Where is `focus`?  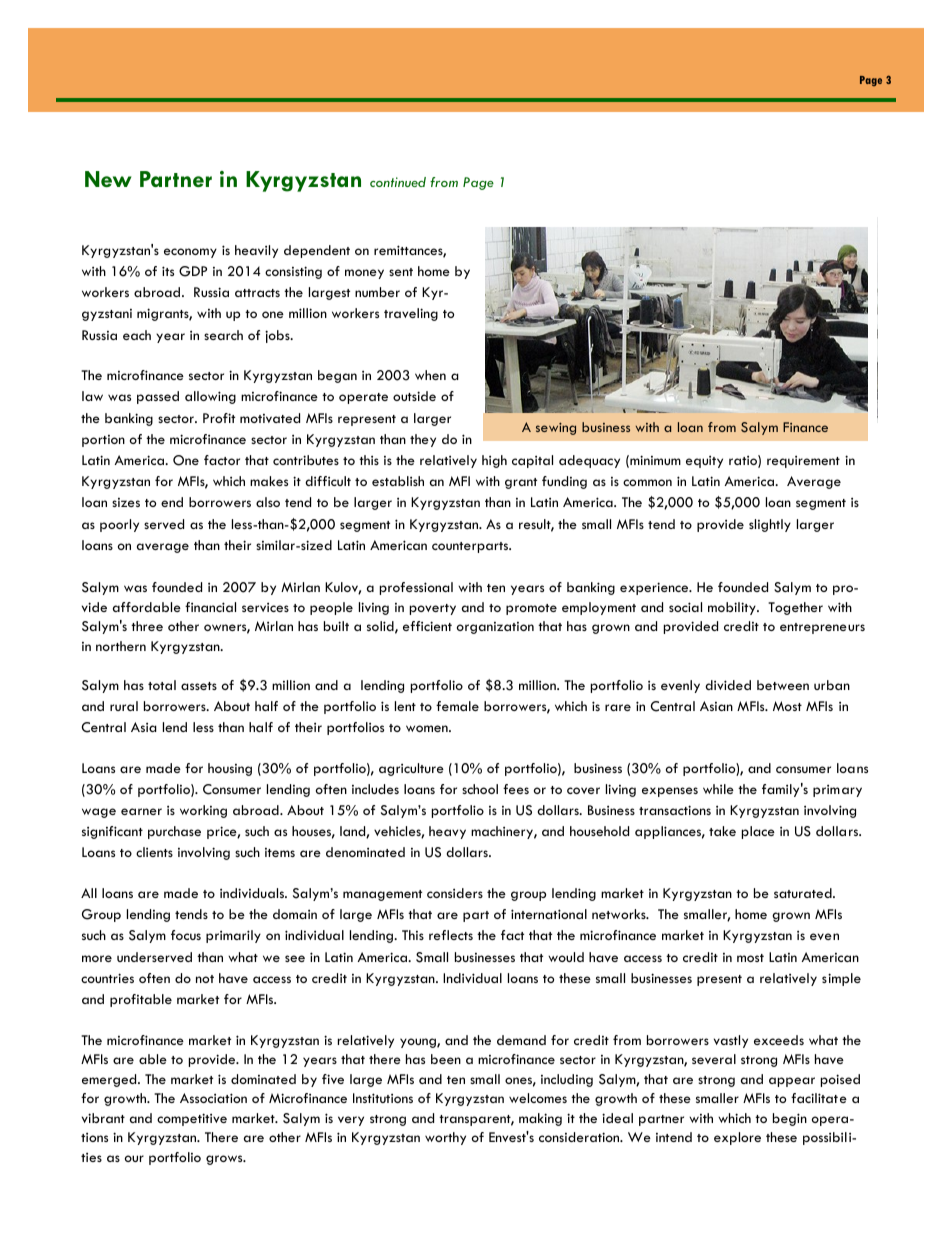
focus is located at coordinates (186, 935).
